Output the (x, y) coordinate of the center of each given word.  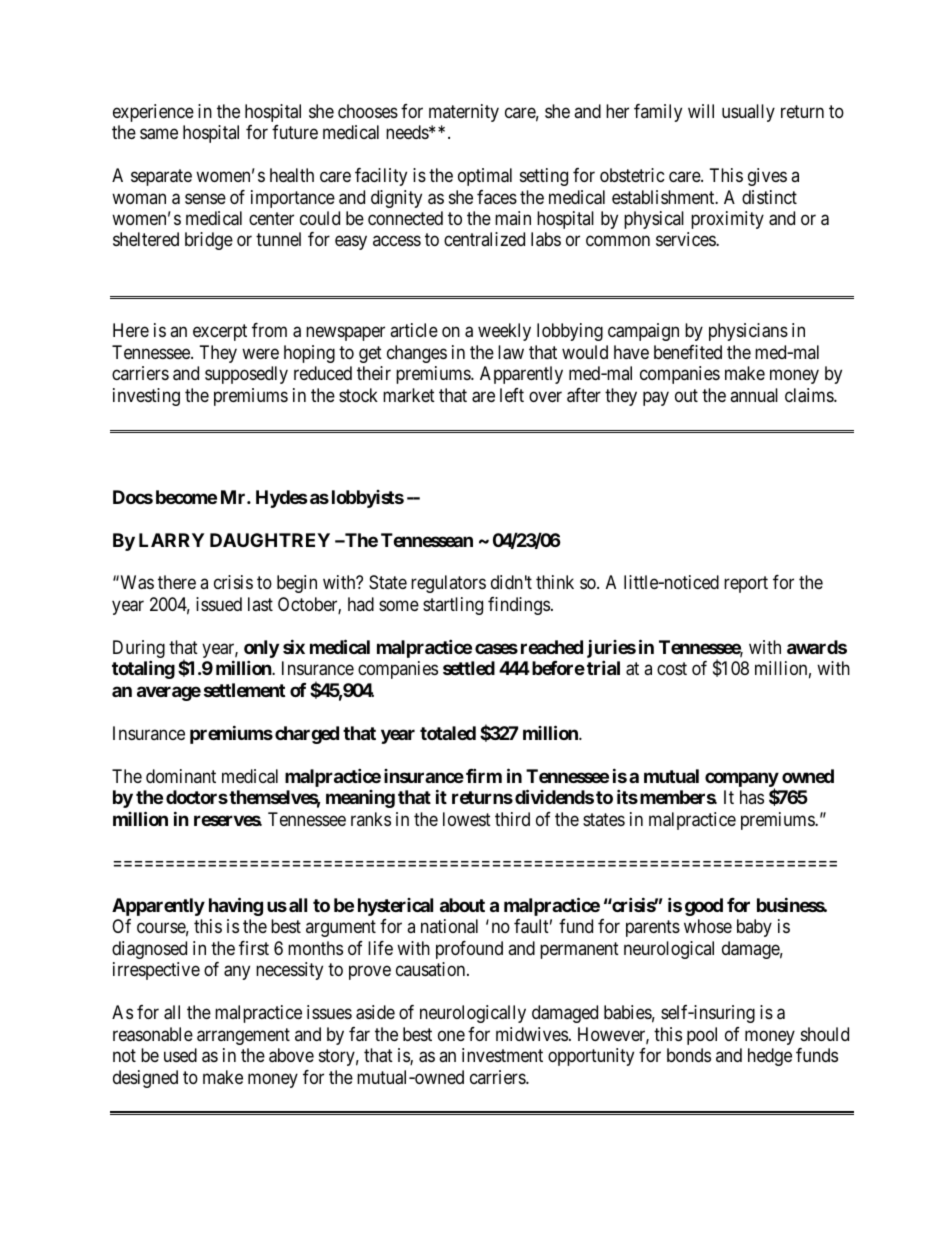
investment (502, 1055)
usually (748, 113)
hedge (770, 1057)
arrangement (243, 1036)
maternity (464, 113)
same (159, 134)
